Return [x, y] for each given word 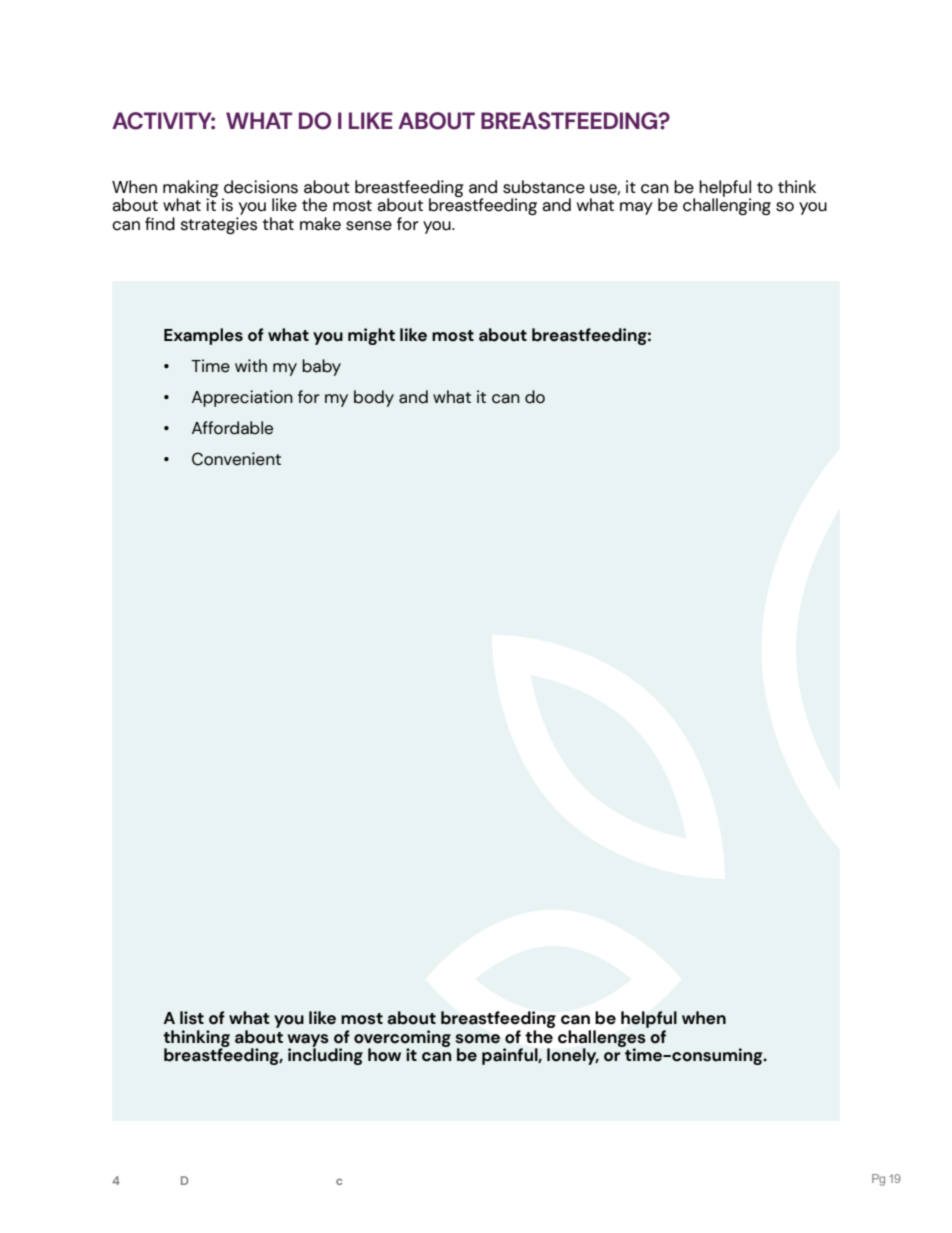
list [192, 1018]
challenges [602, 1039]
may [636, 208]
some [477, 1039]
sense [369, 226]
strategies [218, 226]
